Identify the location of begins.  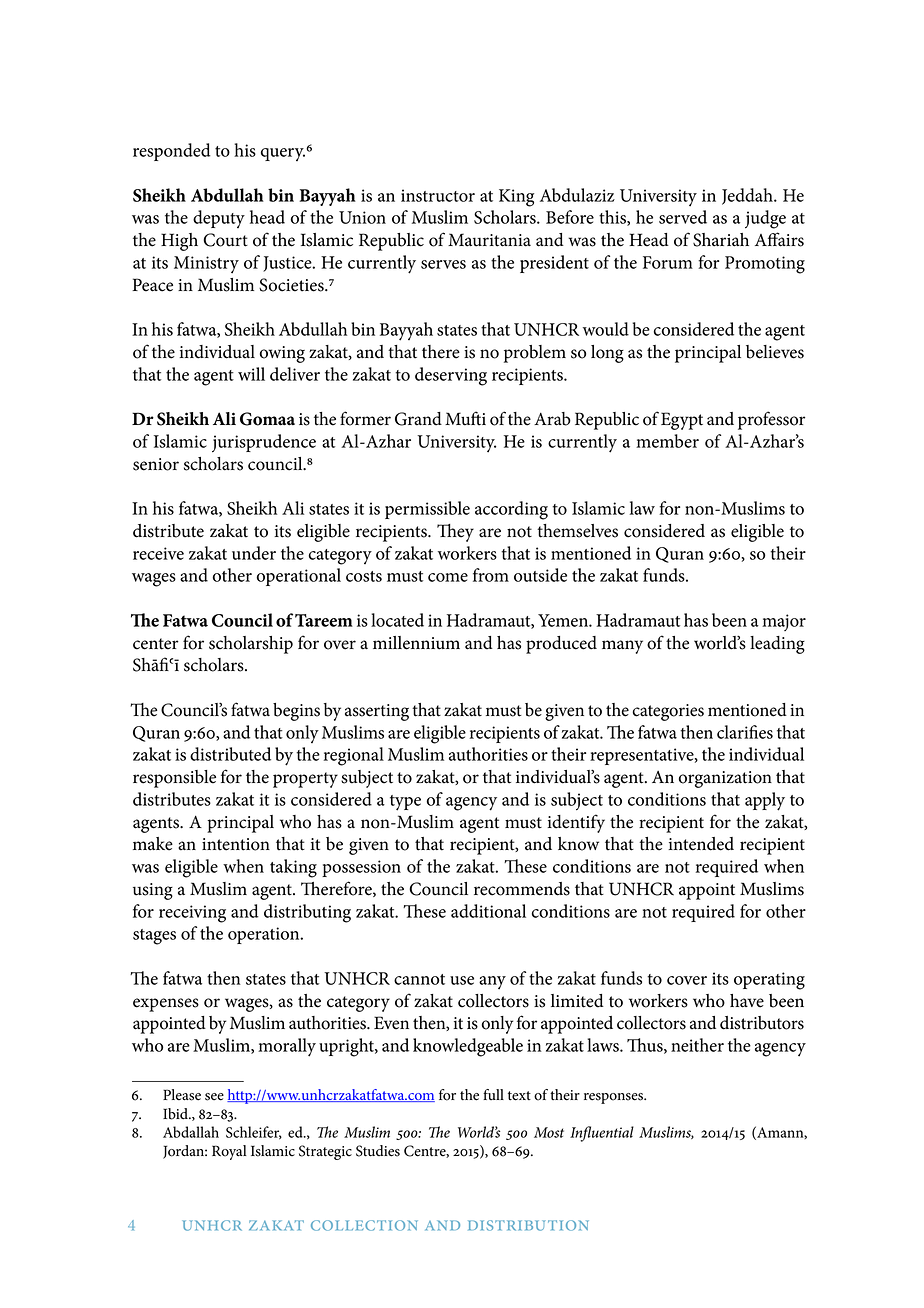
(296, 712).
